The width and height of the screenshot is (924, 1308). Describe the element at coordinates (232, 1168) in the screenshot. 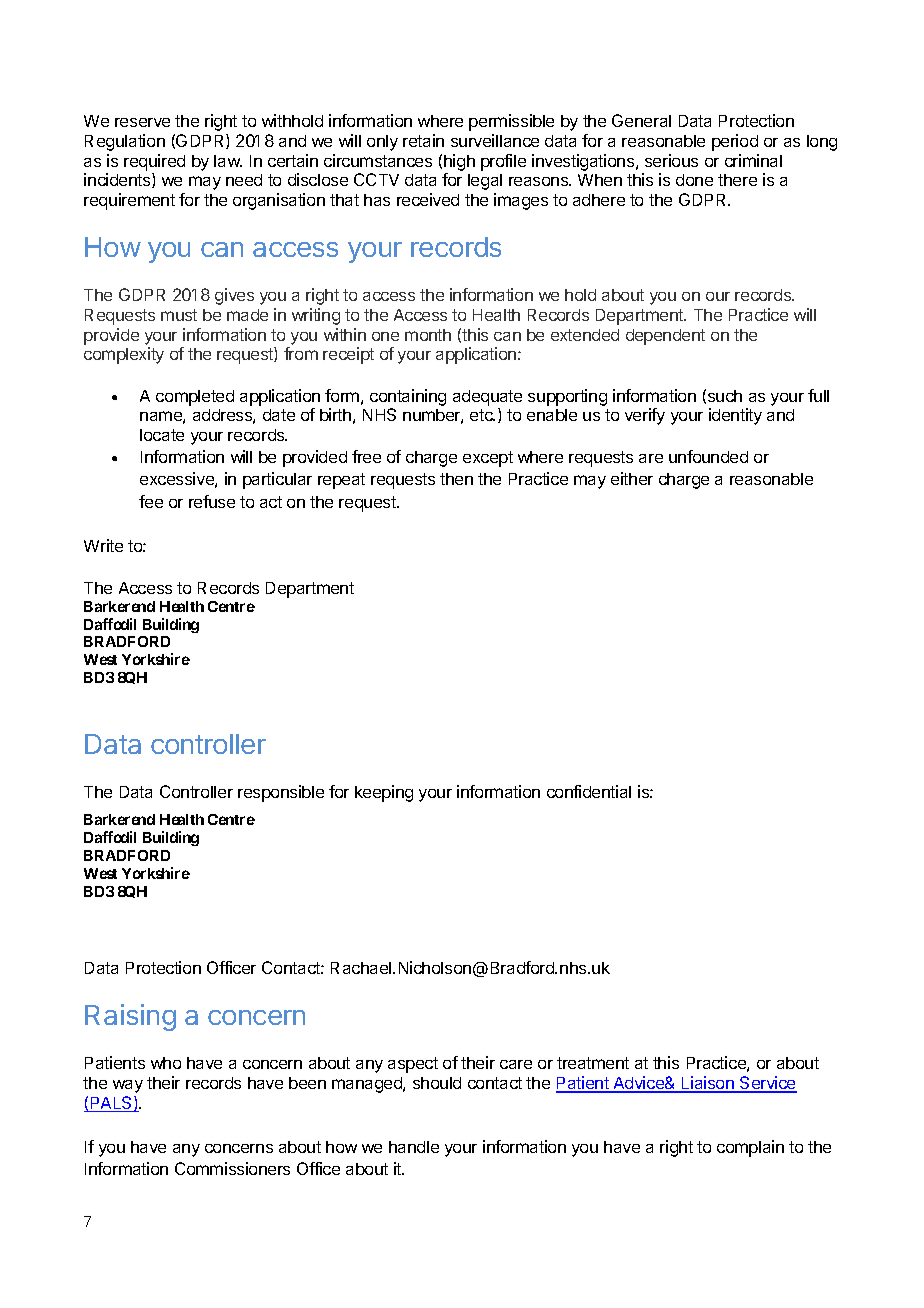

I see `Commissioners` at that location.
